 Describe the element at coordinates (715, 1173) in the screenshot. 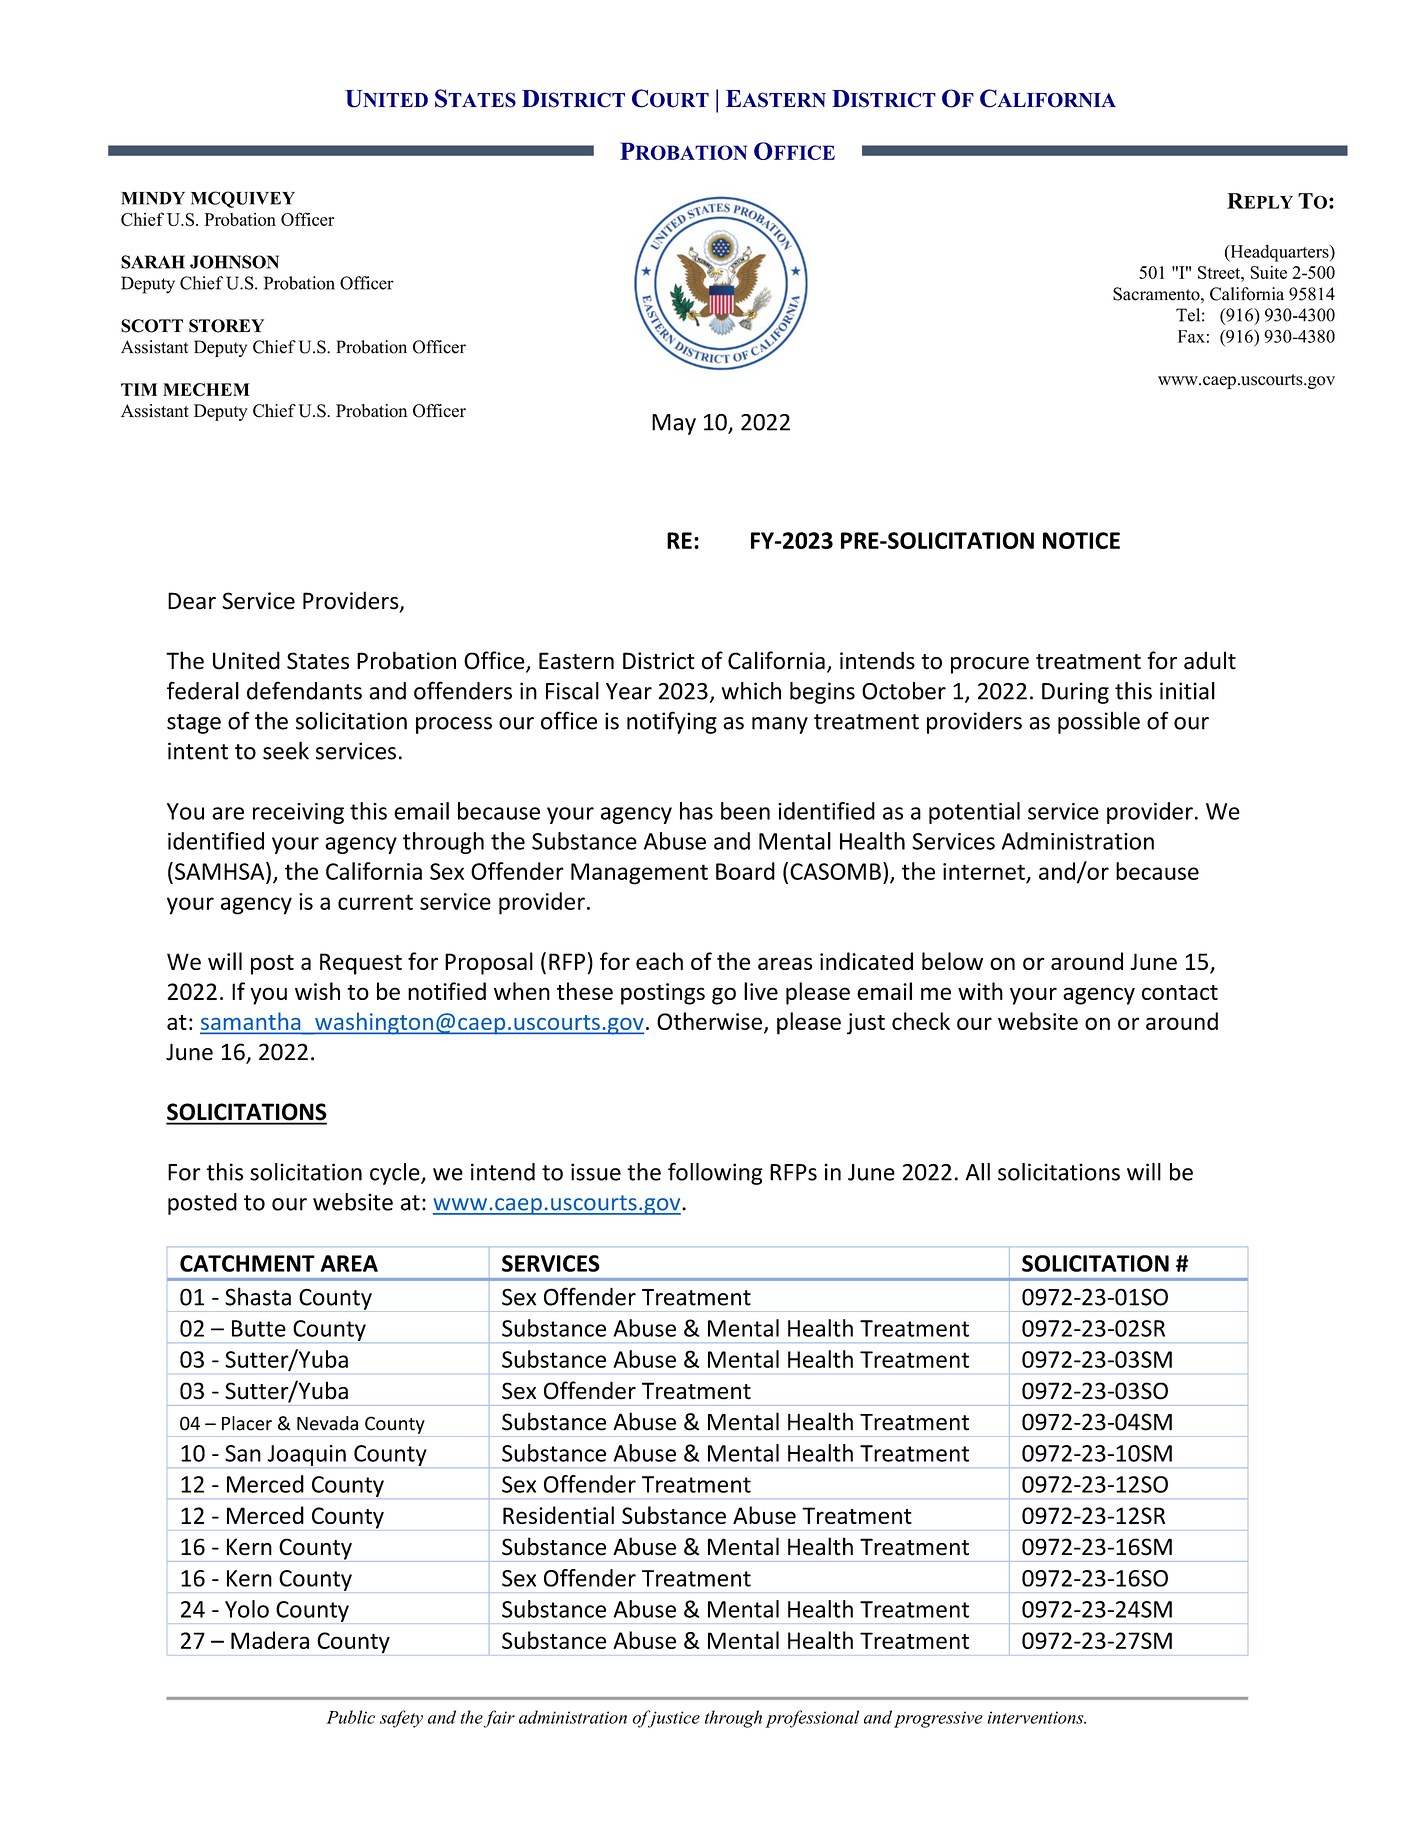

I see `following` at that location.
